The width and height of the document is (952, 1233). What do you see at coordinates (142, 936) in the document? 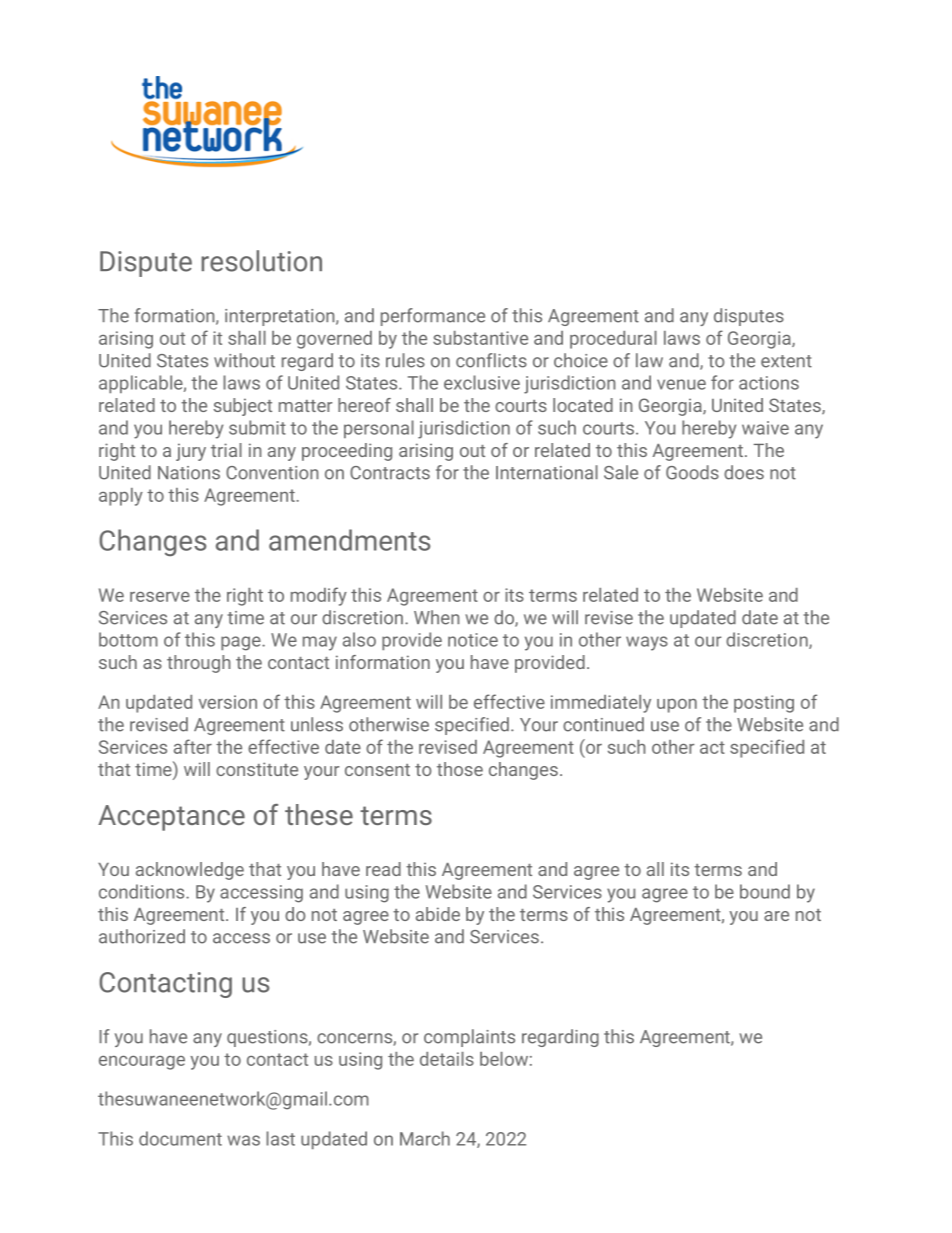
I see `authorized` at bounding box center [142, 936].
